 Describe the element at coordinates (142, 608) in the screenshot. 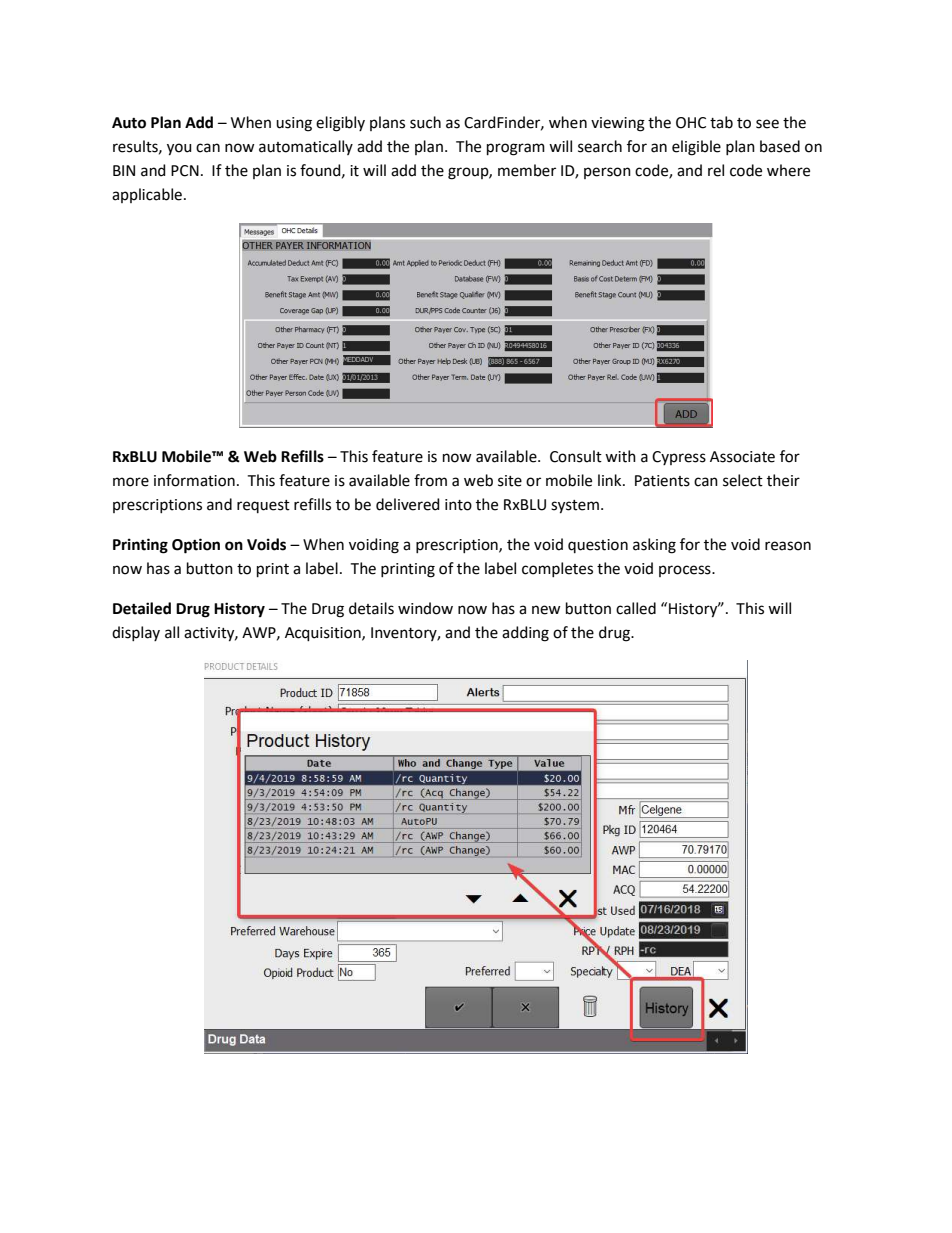

I see `Detailed` at that location.
